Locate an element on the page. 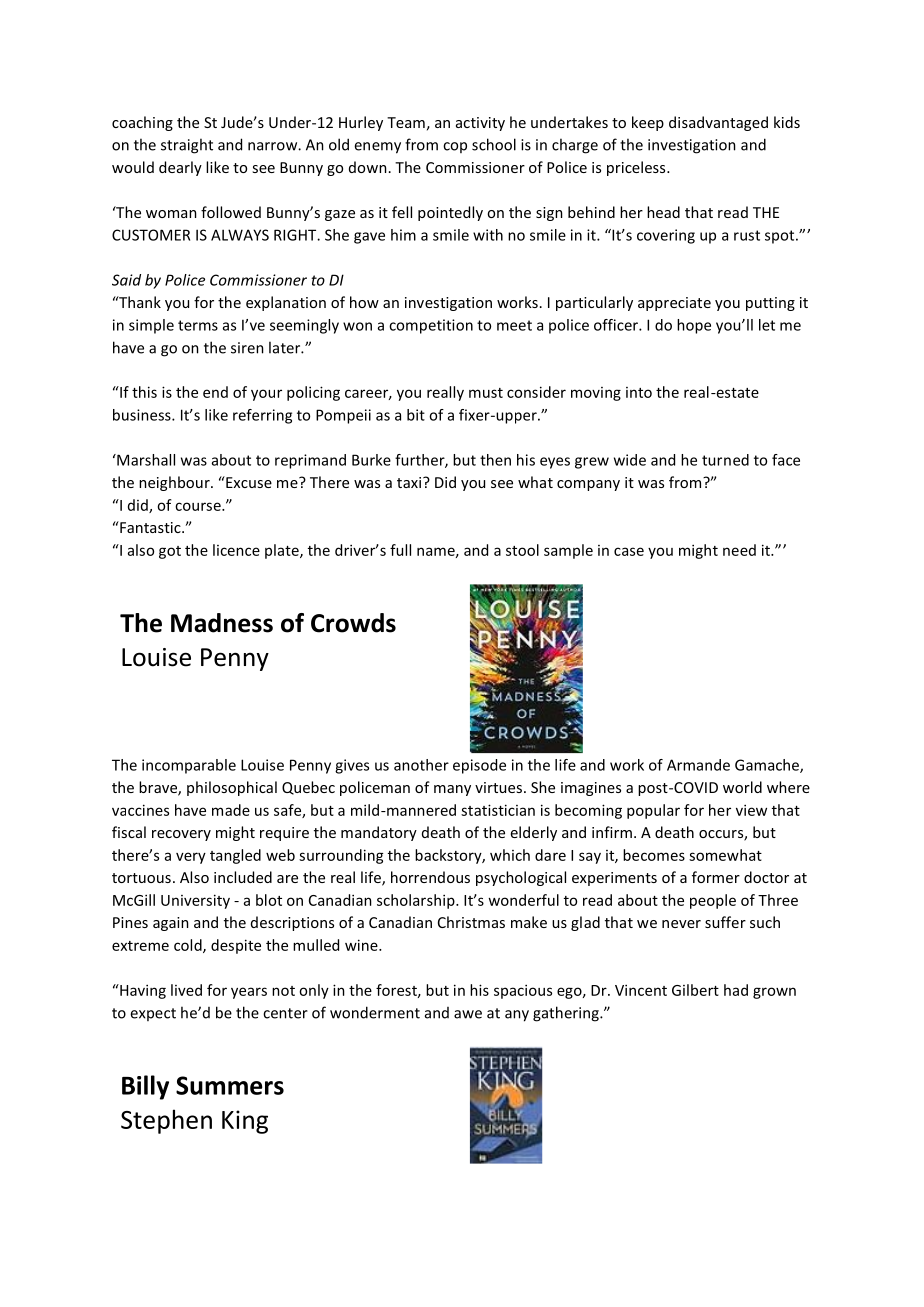 The width and height of the page is (924, 1307). Gilbert is located at coordinates (695, 990).
